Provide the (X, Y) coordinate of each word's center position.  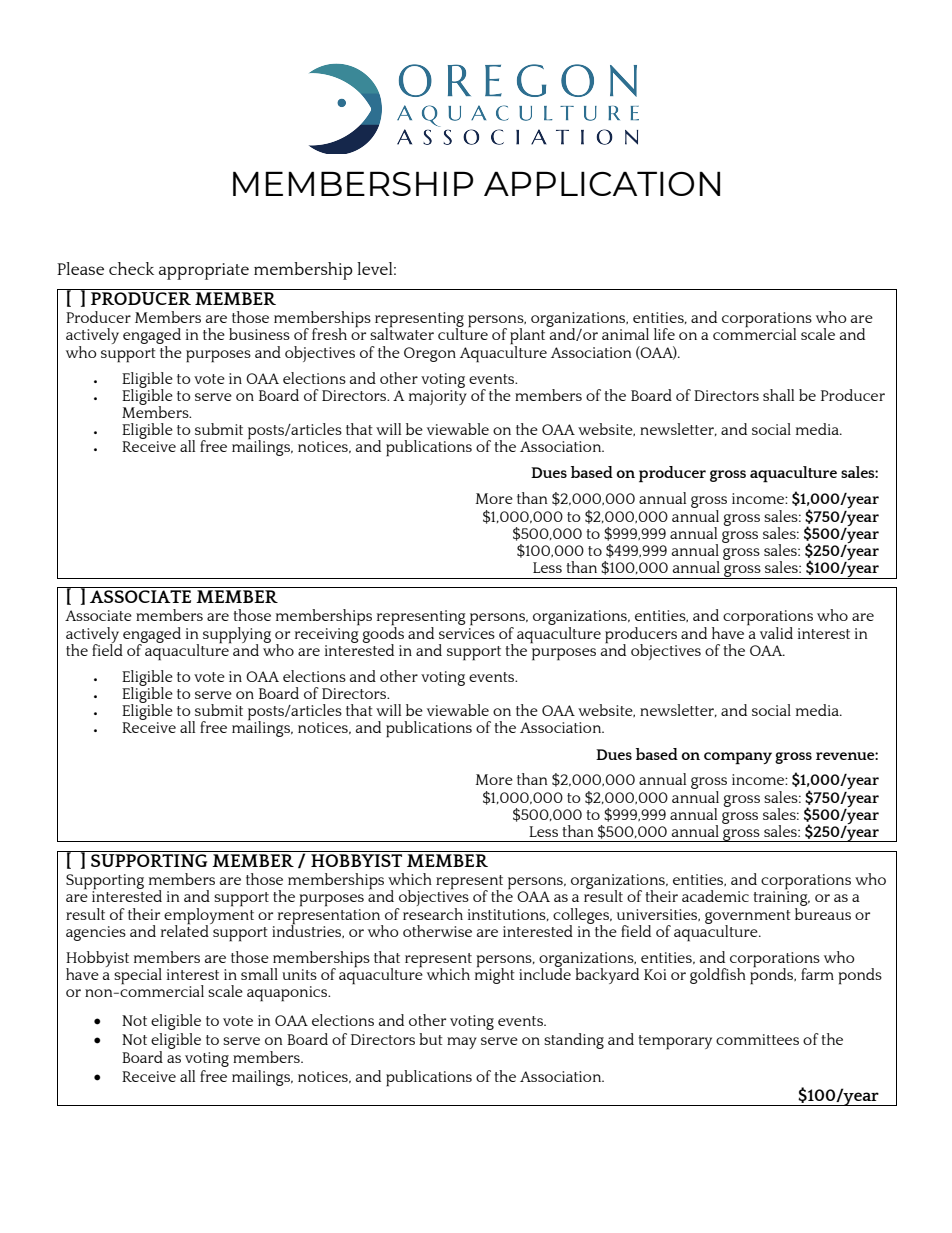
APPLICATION (602, 183)
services (467, 632)
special (138, 976)
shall (778, 395)
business (259, 334)
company (738, 758)
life (664, 334)
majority (438, 397)
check (131, 268)
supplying (237, 636)
